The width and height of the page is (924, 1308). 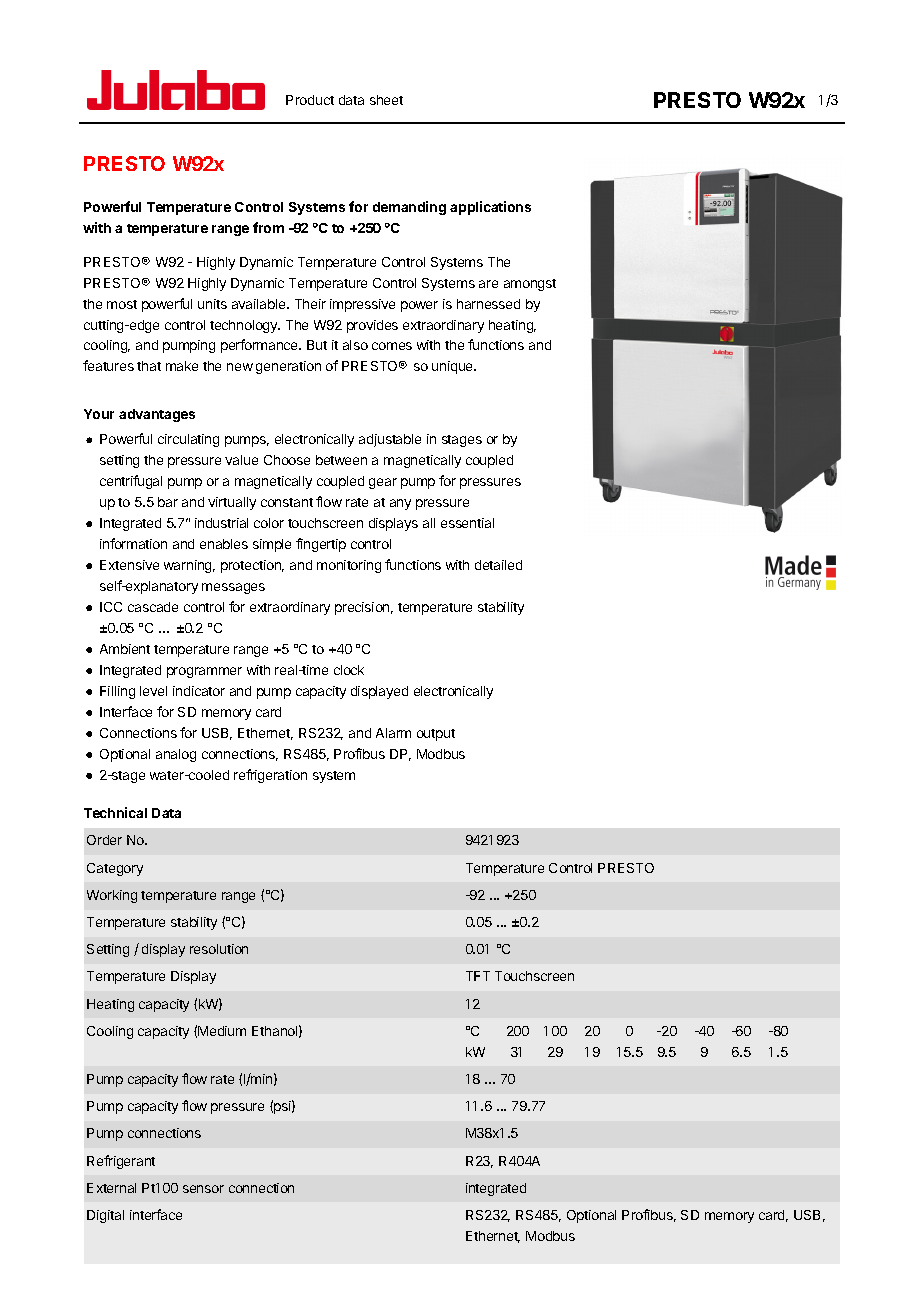 I want to click on output, so click(x=436, y=735).
